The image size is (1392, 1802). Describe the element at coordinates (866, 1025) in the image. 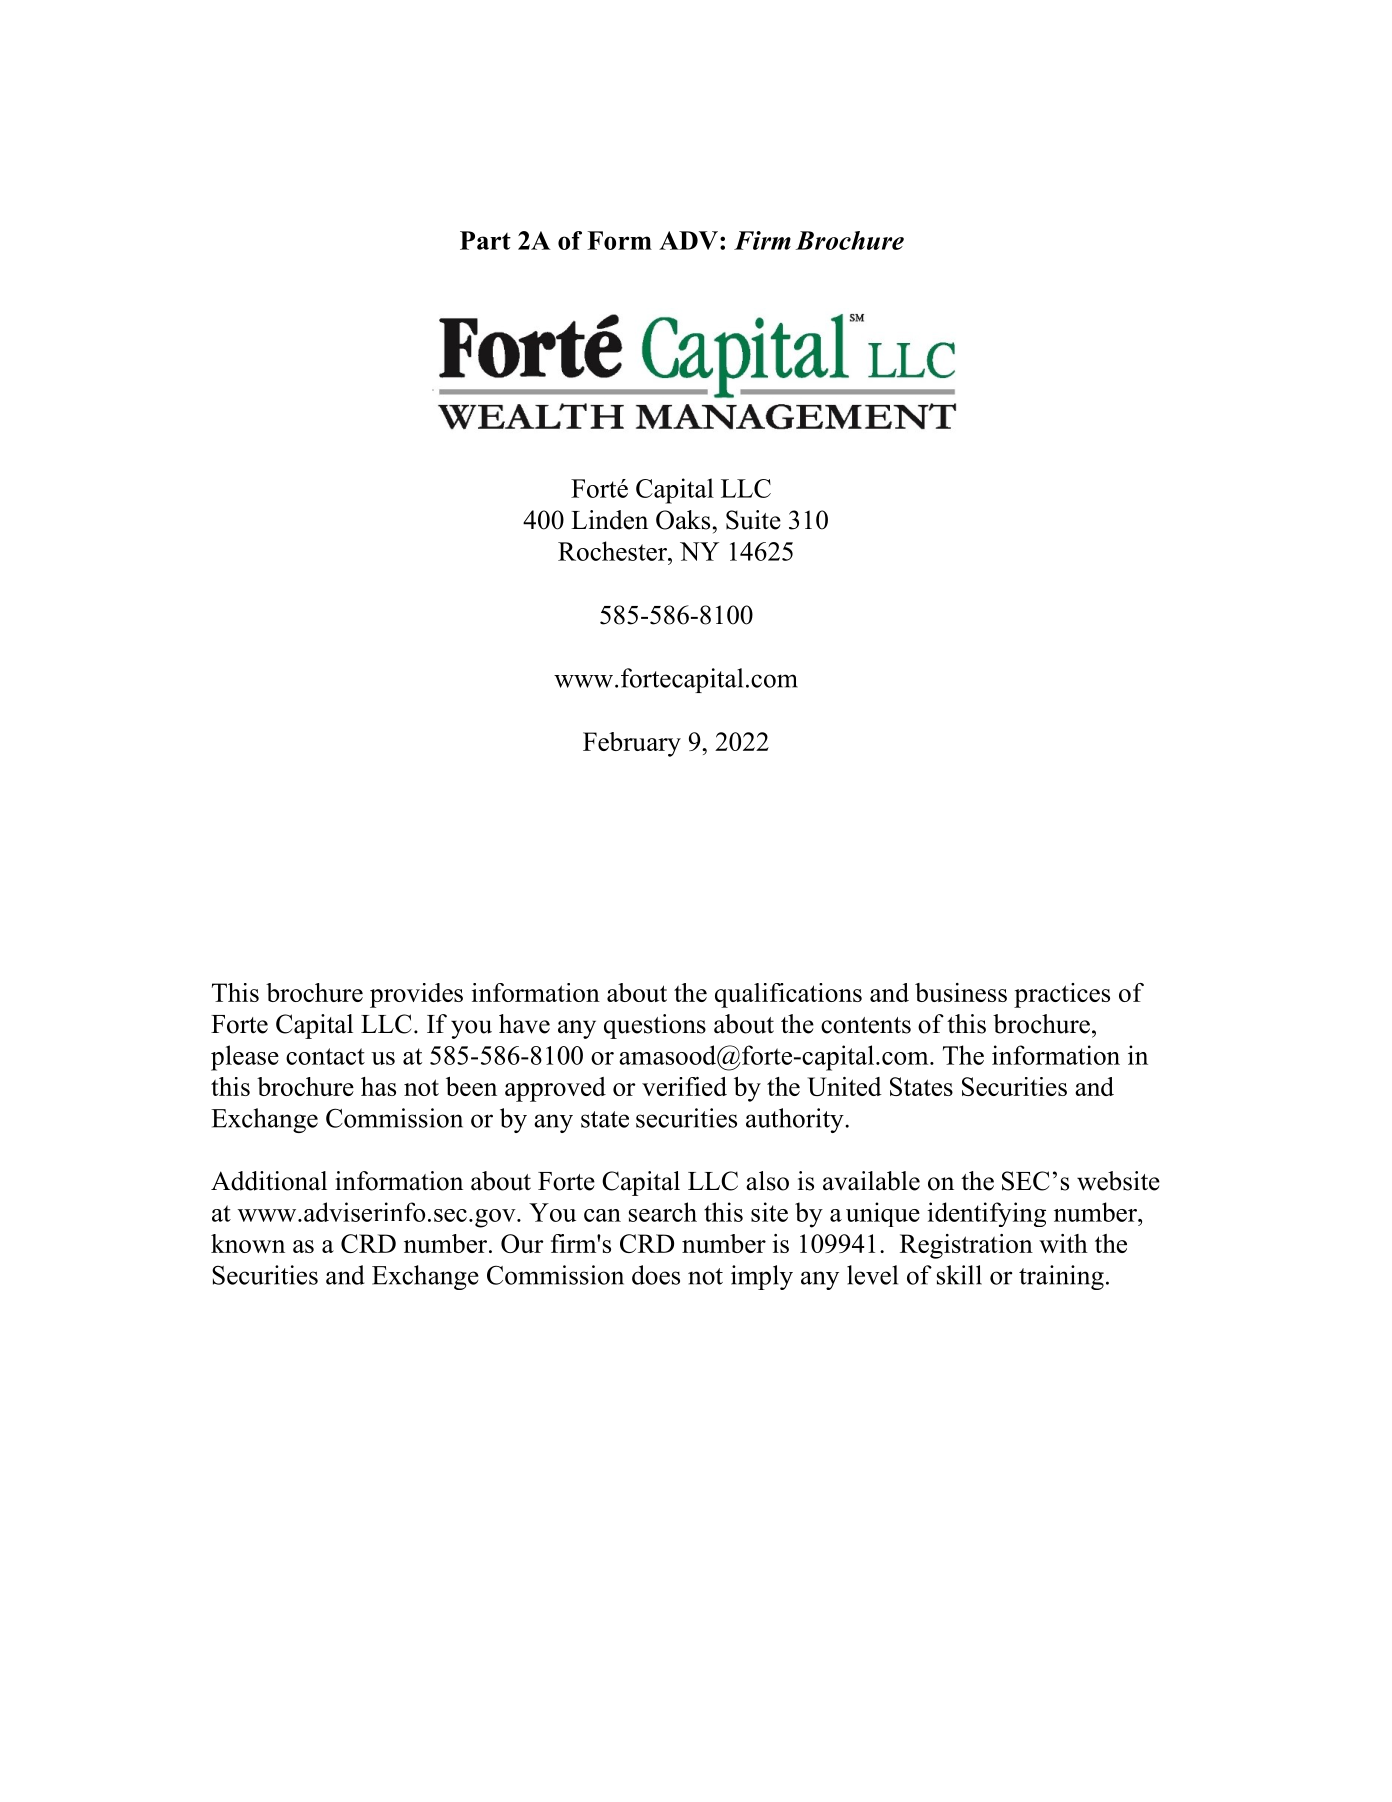

I see `contents` at that location.
